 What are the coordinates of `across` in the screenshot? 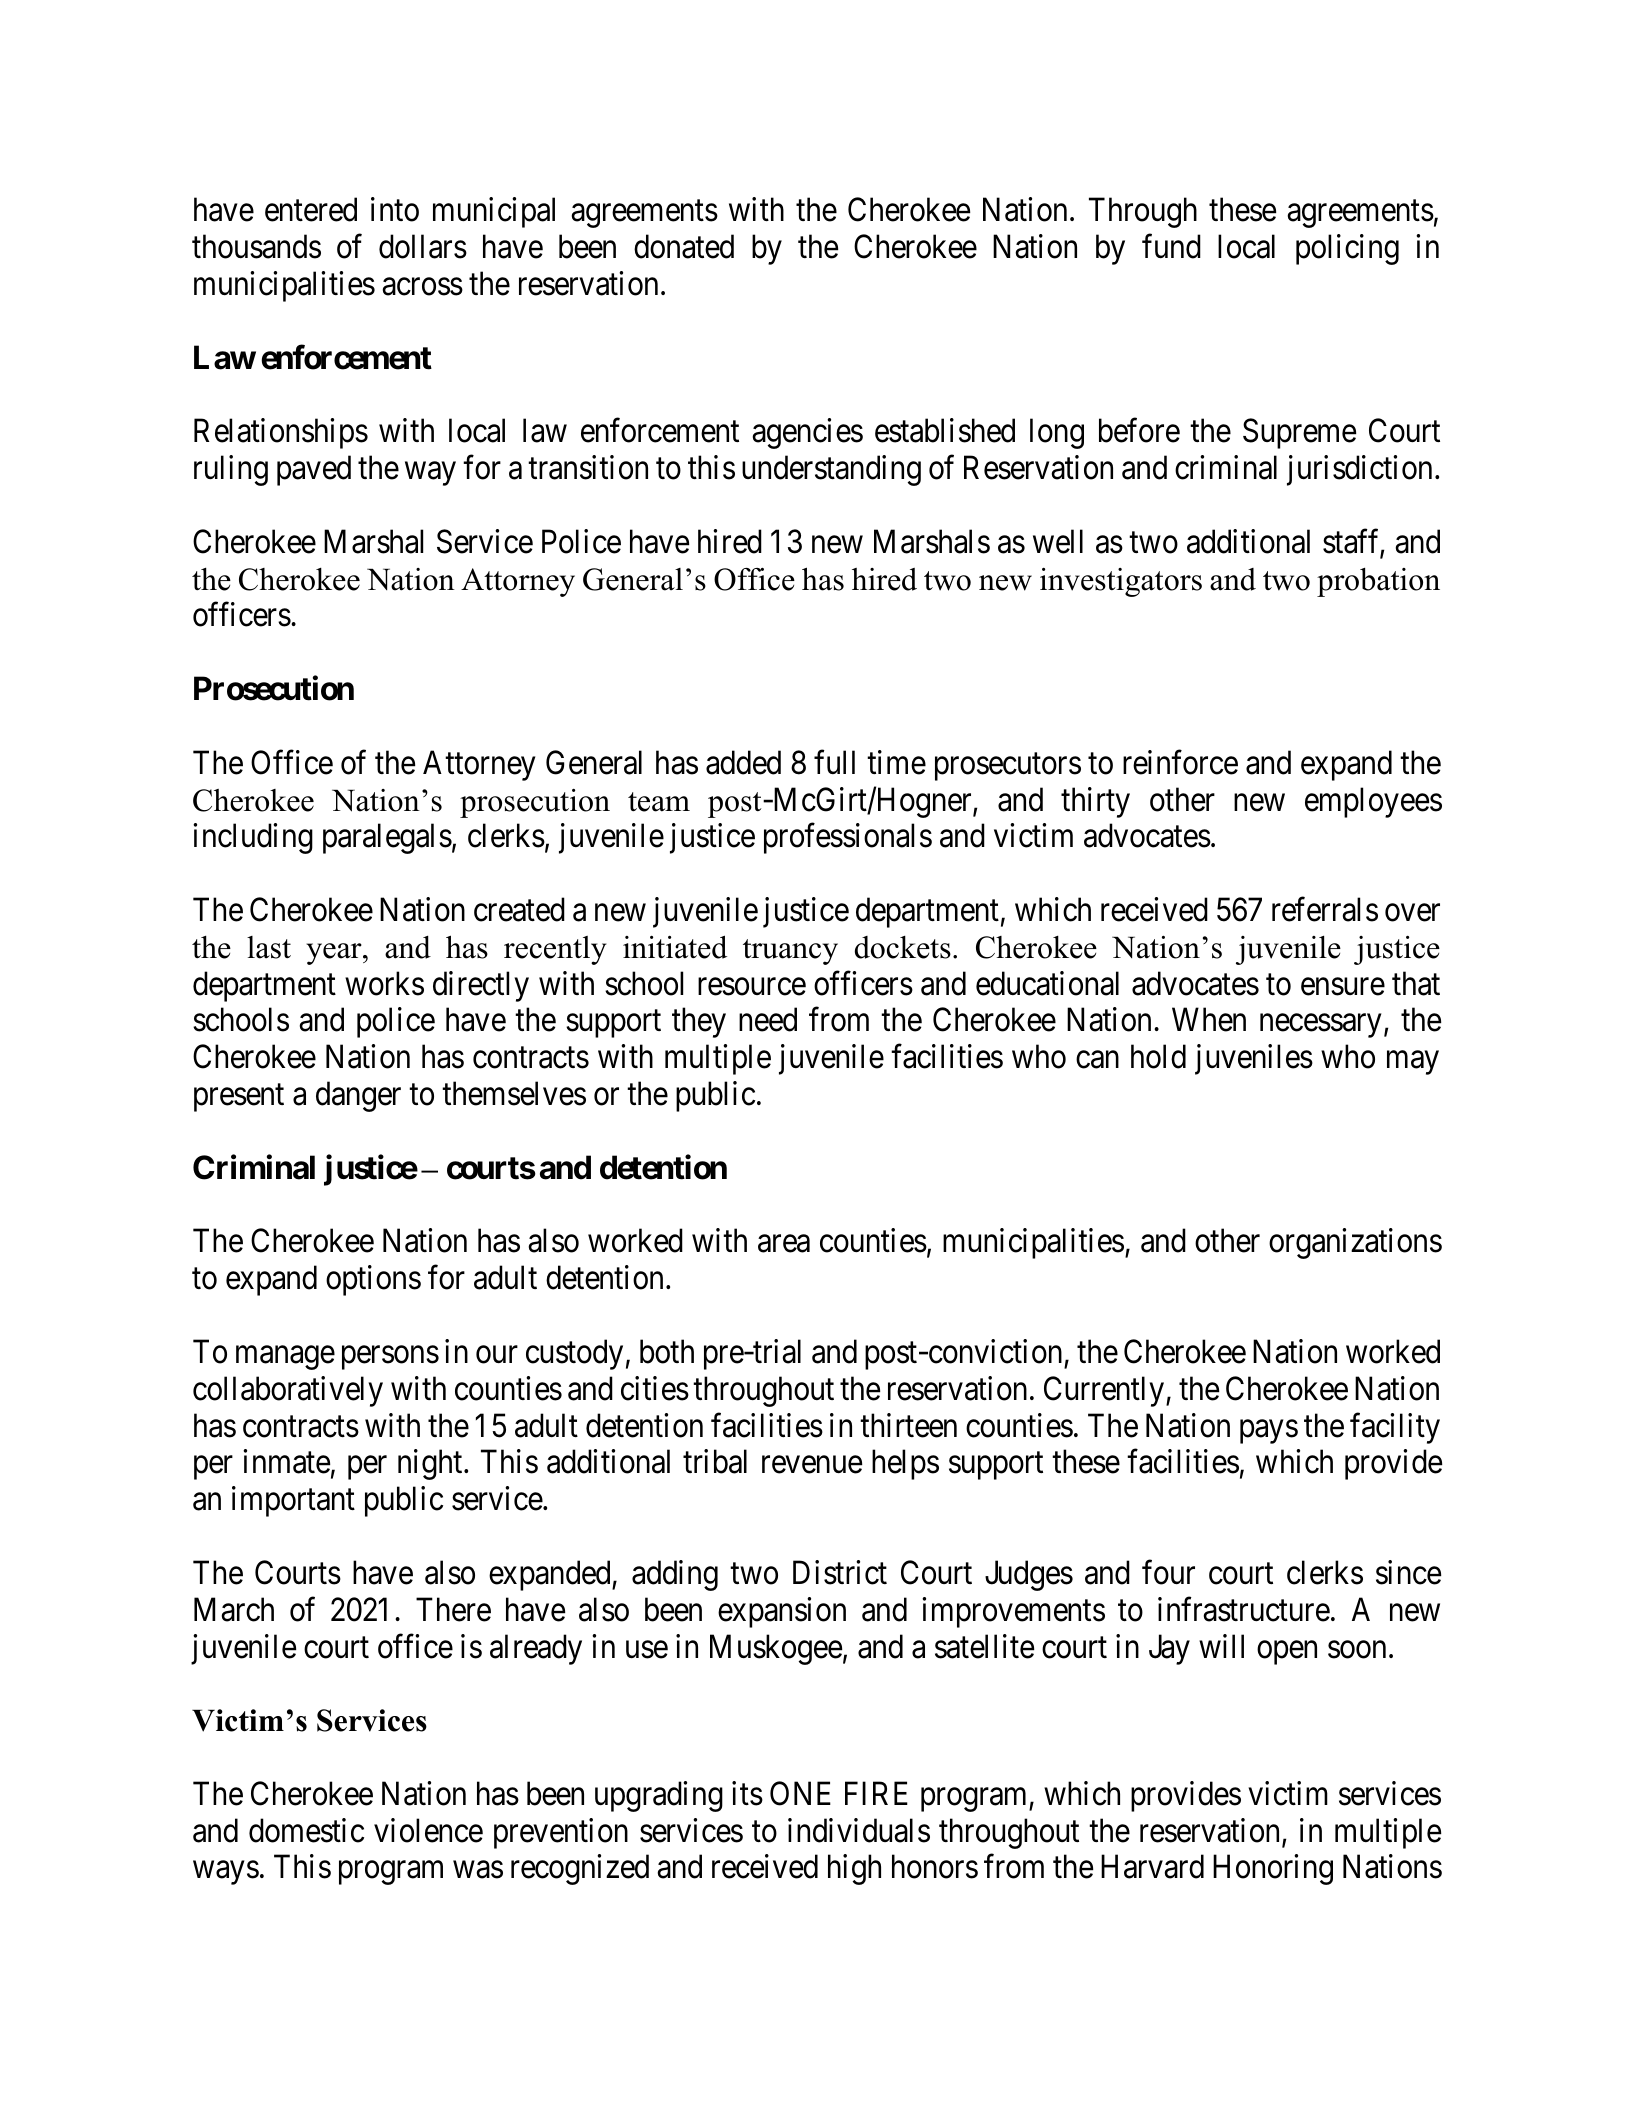 It's located at (422, 287).
